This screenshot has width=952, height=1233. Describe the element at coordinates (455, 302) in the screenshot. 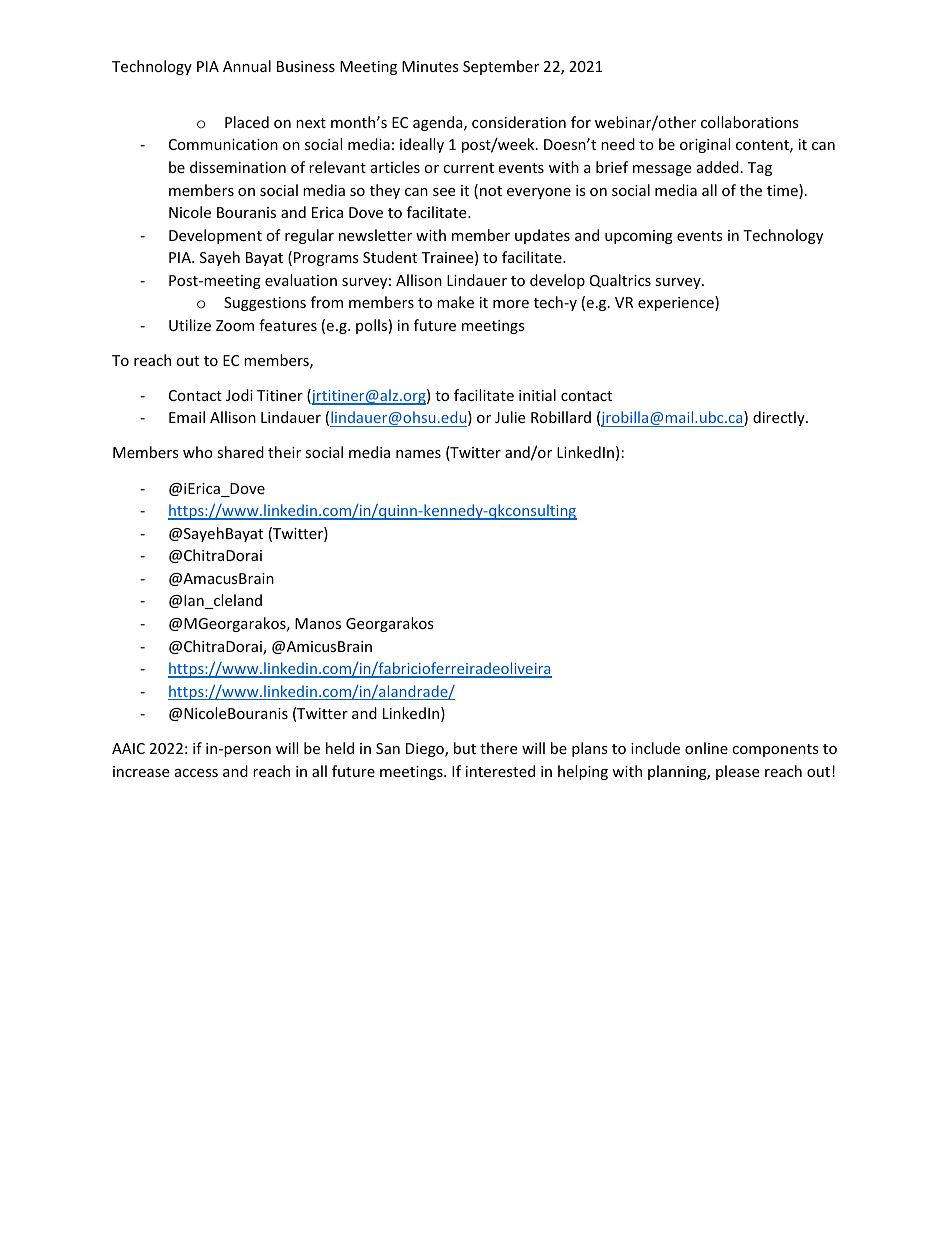

I see `make` at that location.
